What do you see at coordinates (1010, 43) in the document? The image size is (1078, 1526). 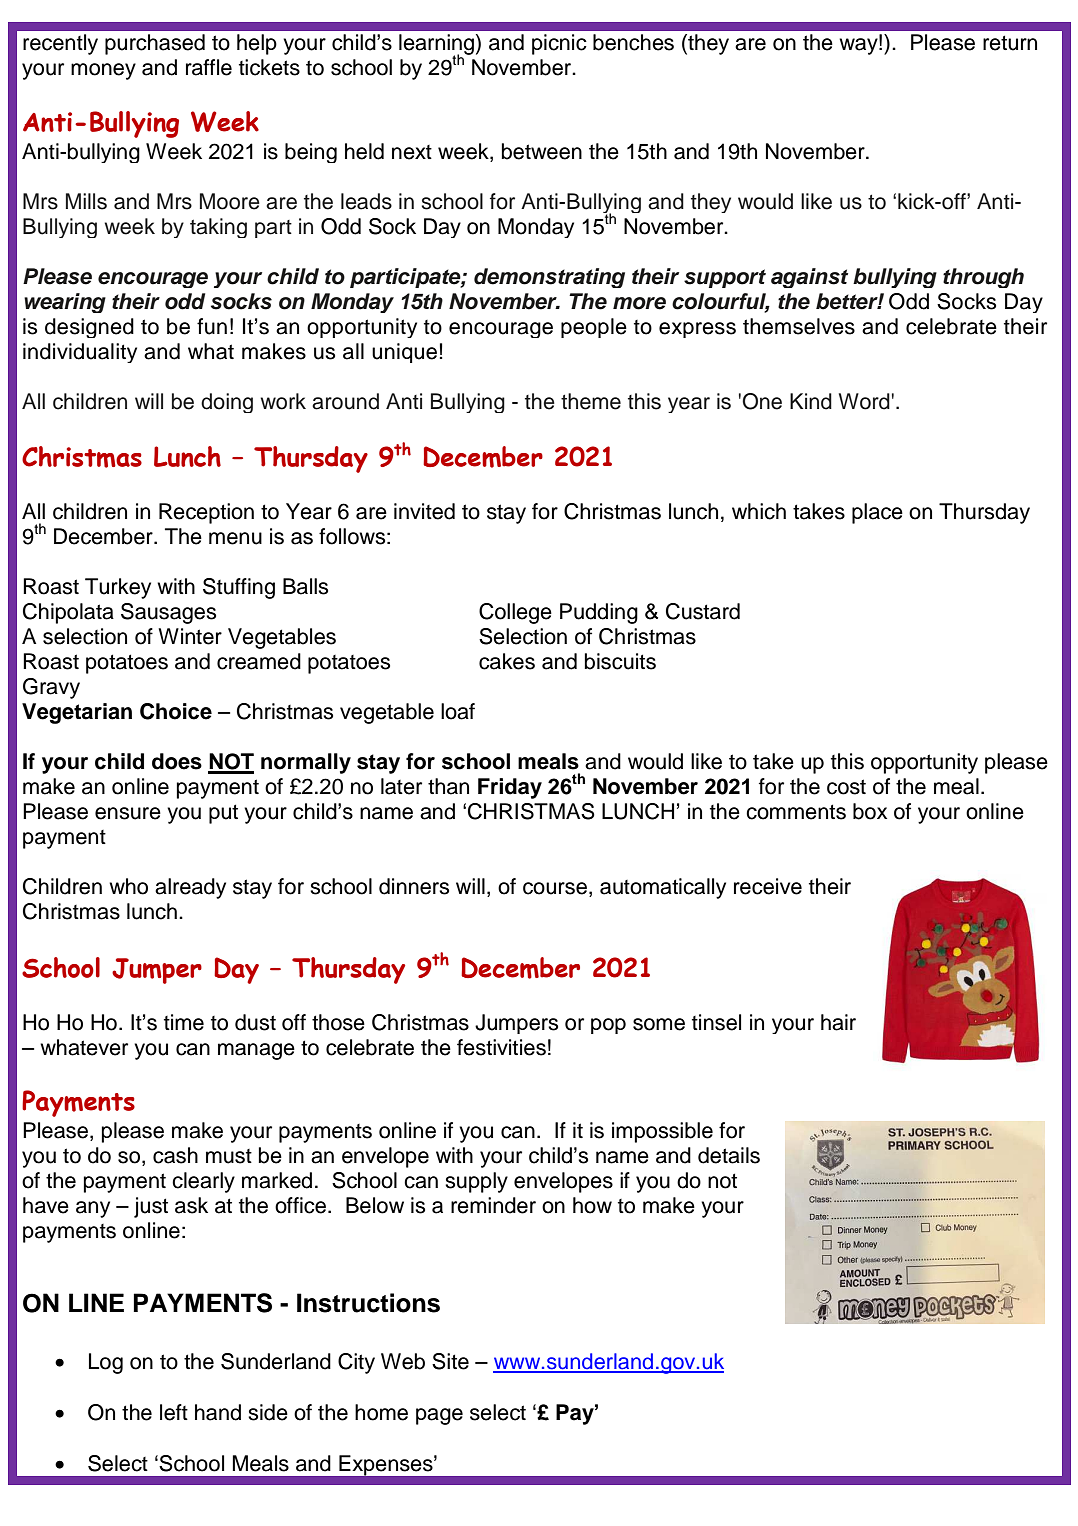 I see `return` at bounding box center [1010, 43].
